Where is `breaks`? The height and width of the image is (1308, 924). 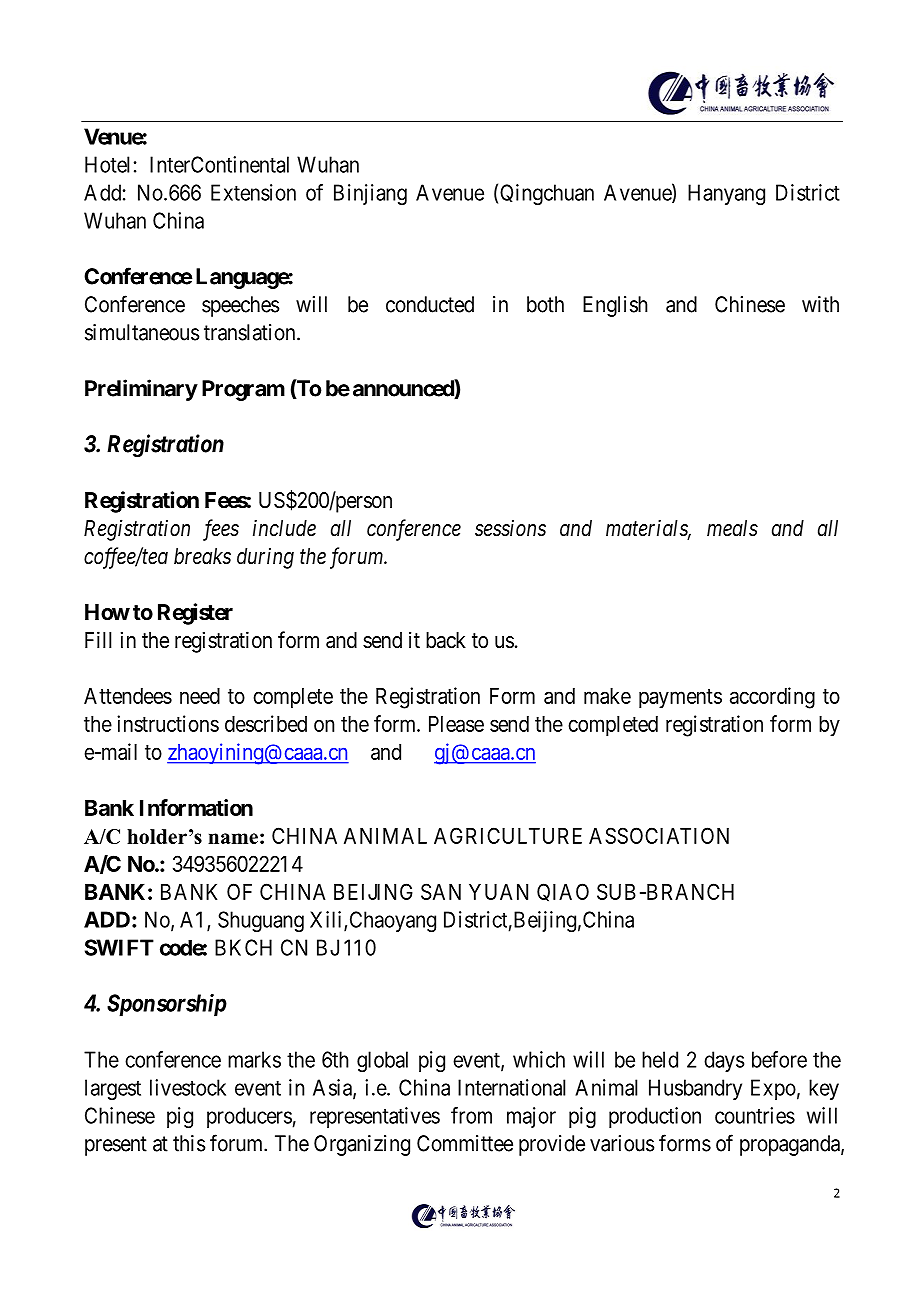
breaks is located at coordinates (202, 556).
